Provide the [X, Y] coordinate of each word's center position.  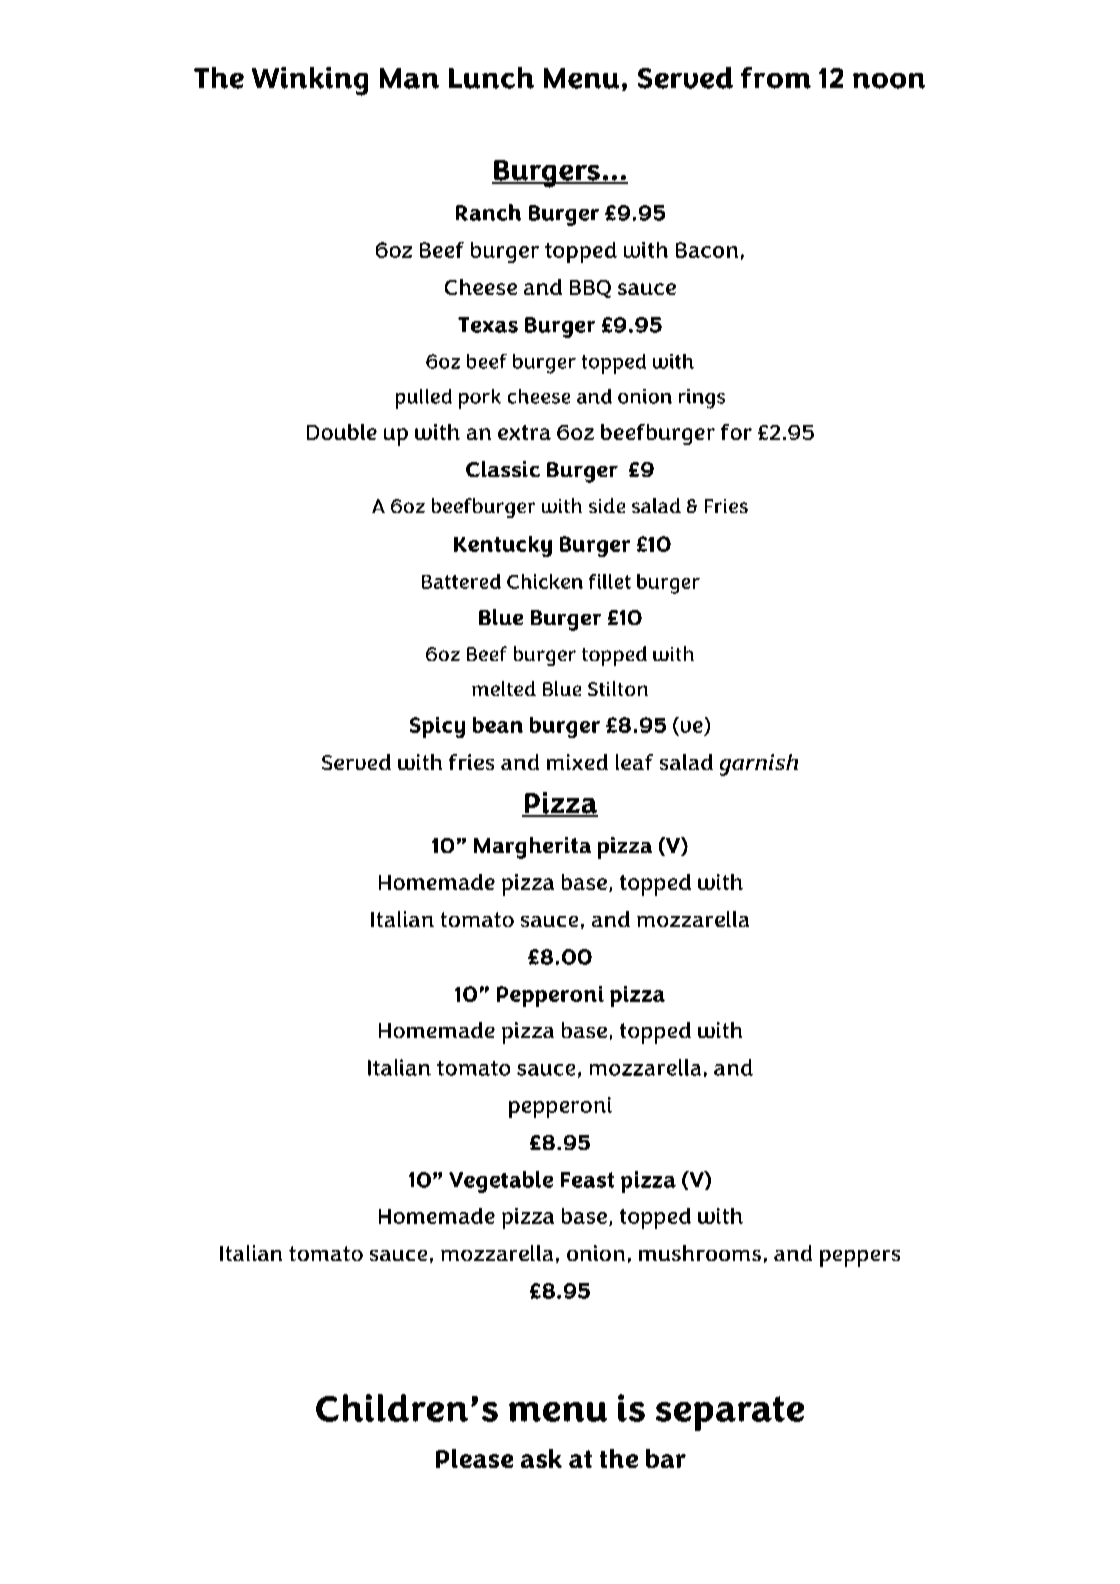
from [776, 78]
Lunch [491, 78]
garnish [759, 765]
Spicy [437, 727]
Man [409, 78]
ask [541, 1458]
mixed [577, 762]
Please [474, 1458]
